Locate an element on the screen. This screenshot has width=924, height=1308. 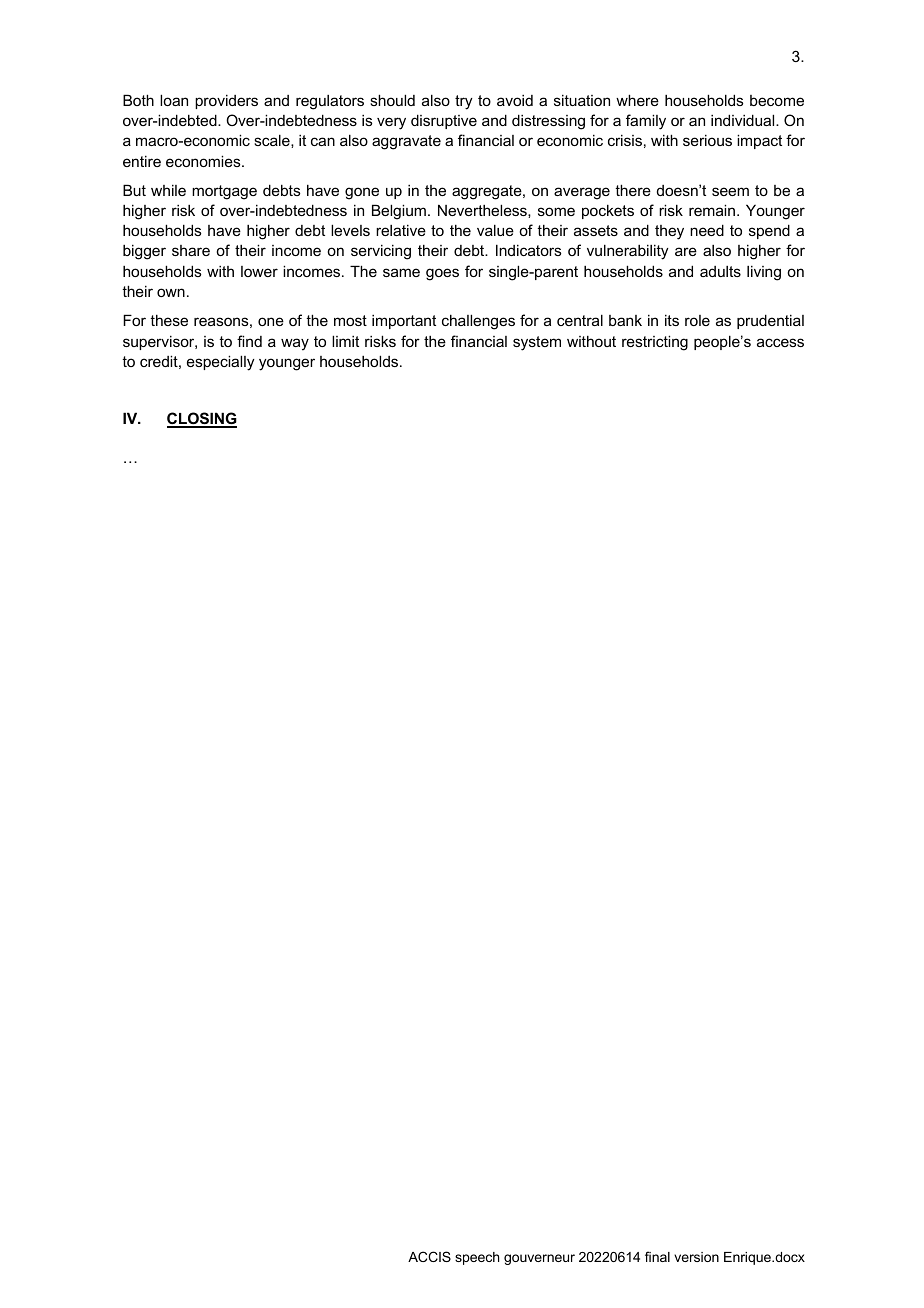
limit is located at coordinates (345, 341).
